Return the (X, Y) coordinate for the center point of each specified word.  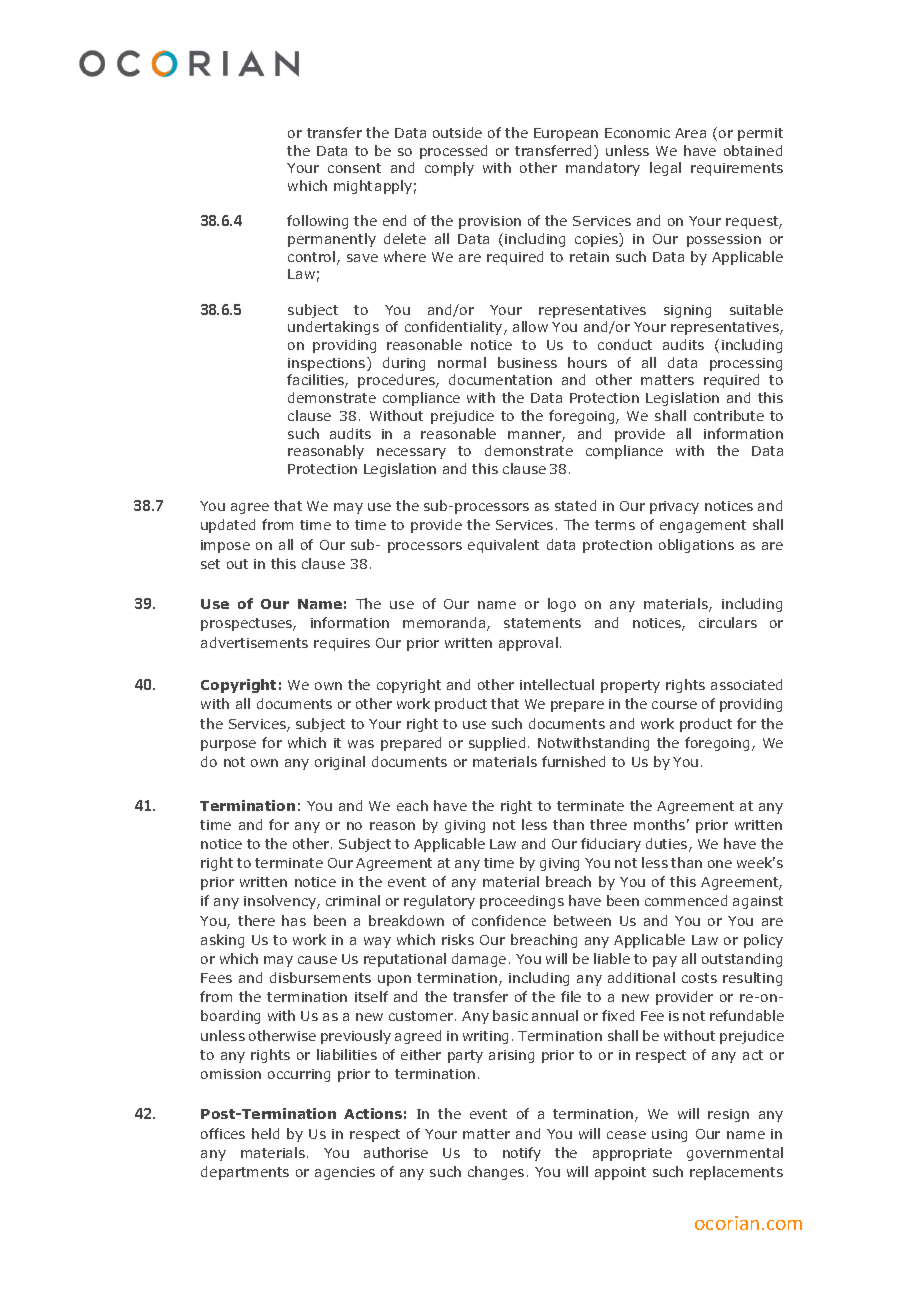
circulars (728, 622)
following (317, 222)
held (265, 1133)
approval (528, 644)
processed (453, 152)
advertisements (254, 642)
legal (665, 169)
